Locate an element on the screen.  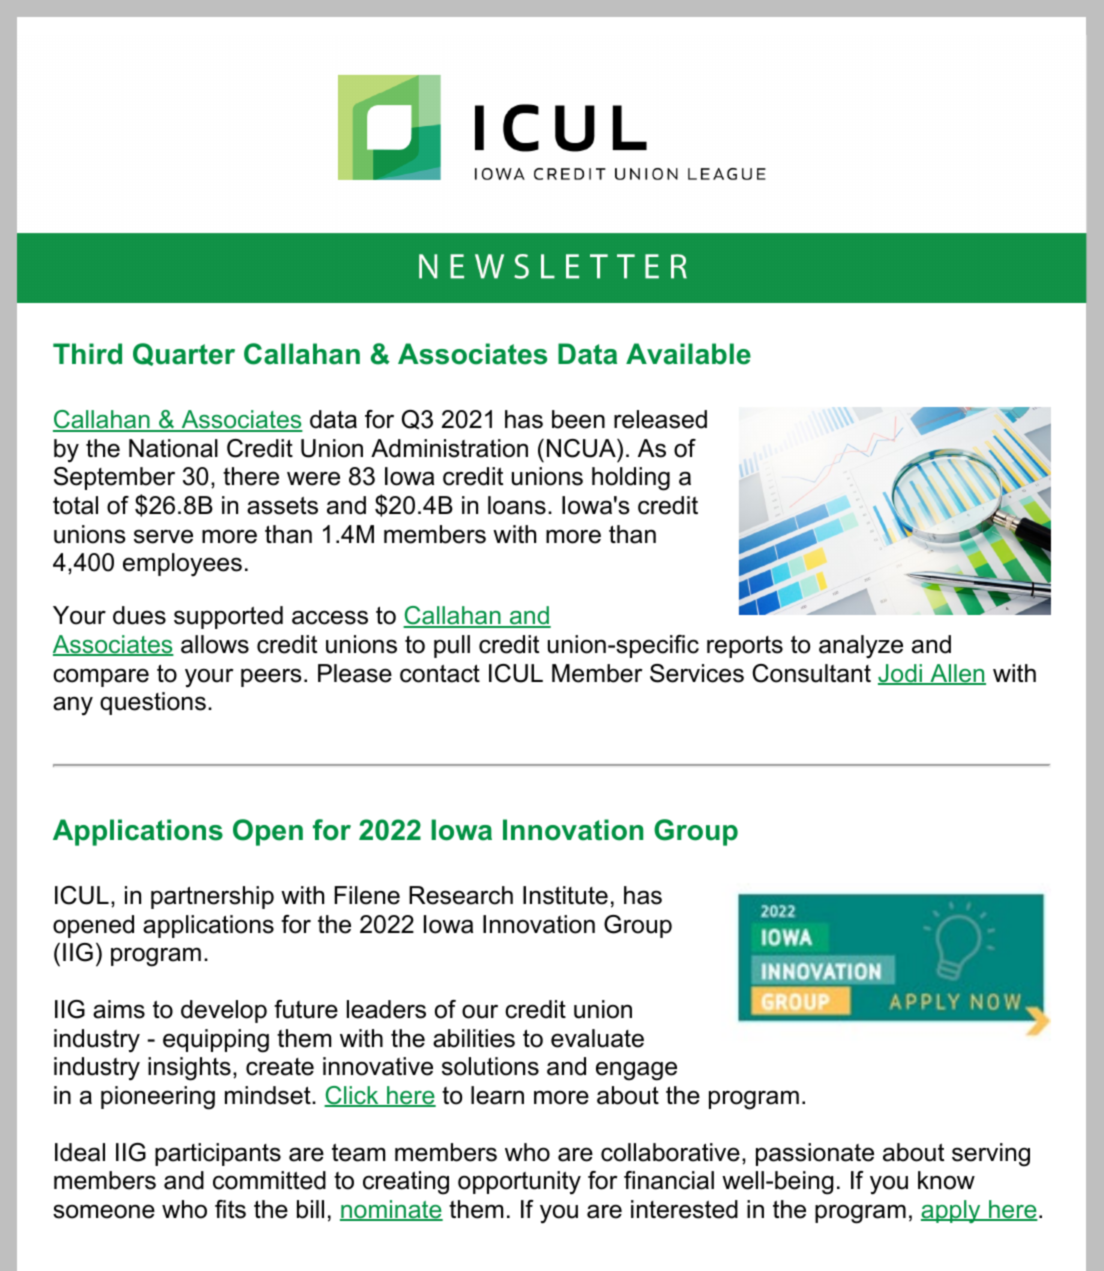
Institute is located at coordinates (565, 895).
